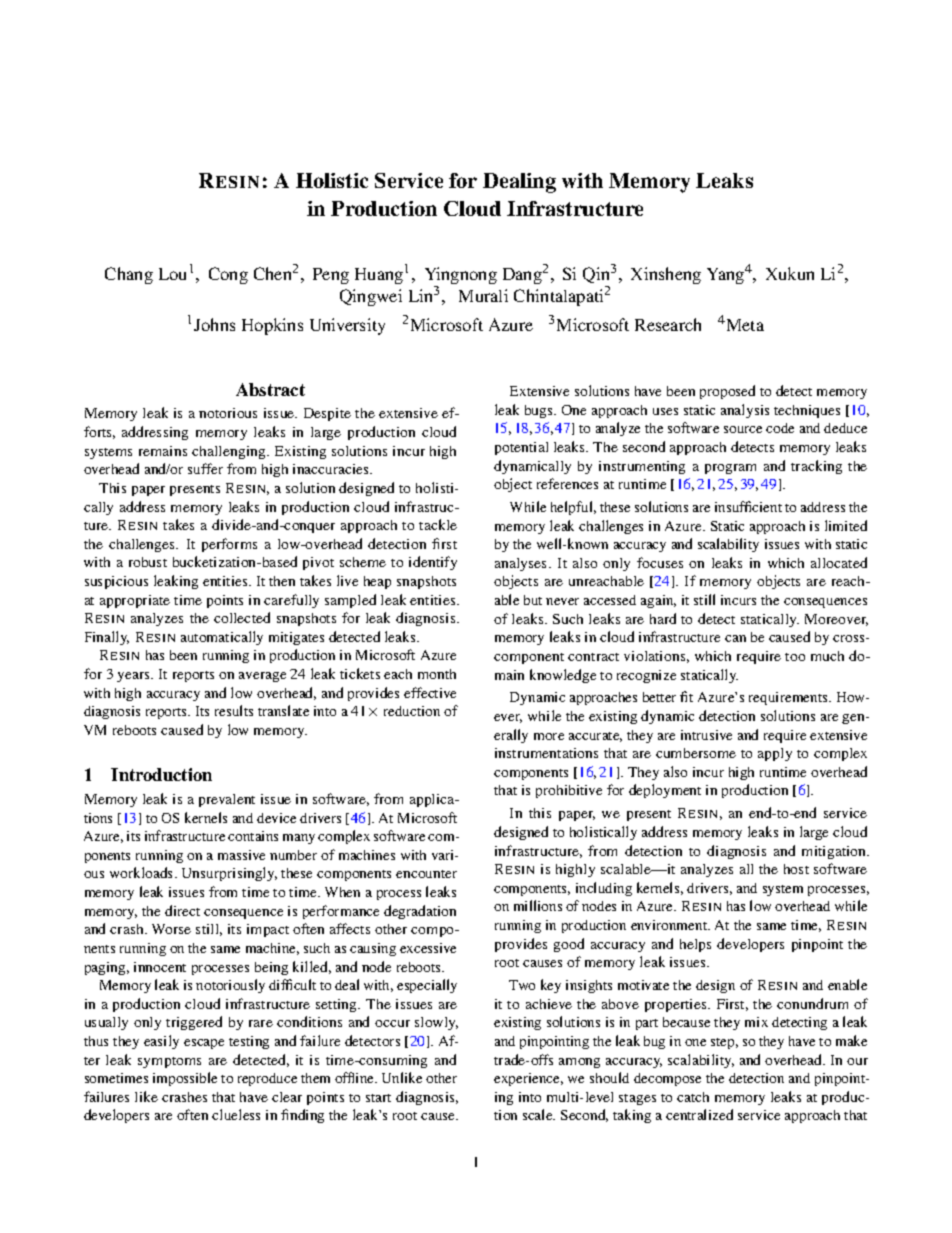 This screenshot has width=952, height=1233. Describe the element at coordinates (839, 562) in the screenshot. I see `allocated` at that location.
